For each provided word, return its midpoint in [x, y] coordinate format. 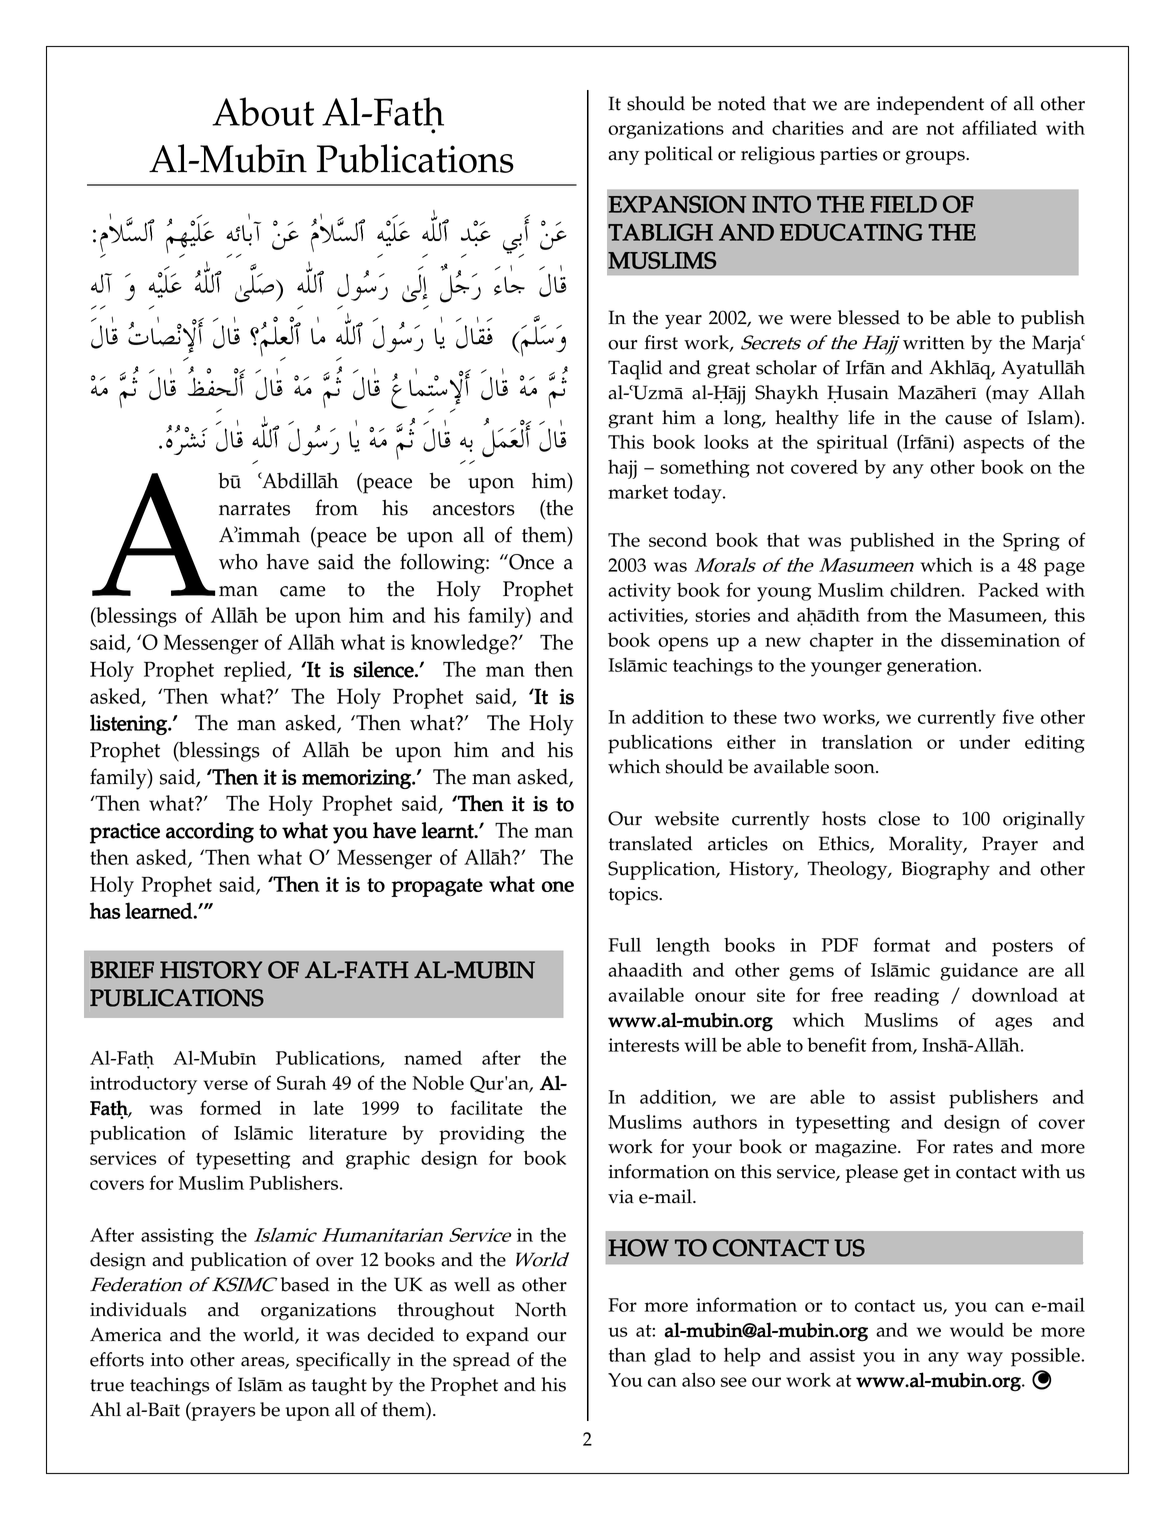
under [984, 742]
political [678, 155]
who [238, 561]
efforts [117, 1359]
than [627, 1355]
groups [936, 157]
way [985, 1359]
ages [1013, 1024]
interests [643, 1045]
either [751, 742]
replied [256, 671]
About [263, 111]
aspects [993, 445]
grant [630, 420]
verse [225, 1085]
